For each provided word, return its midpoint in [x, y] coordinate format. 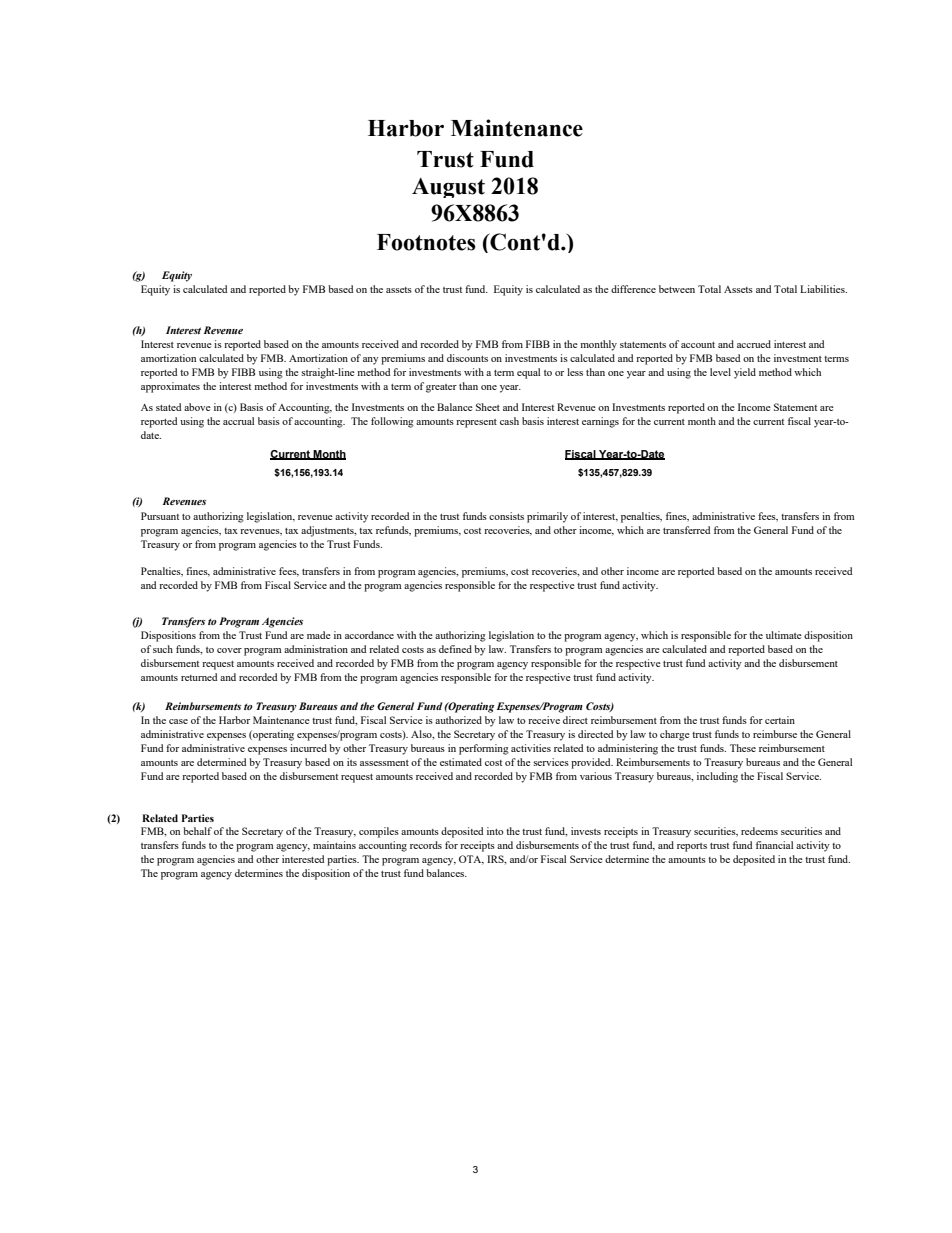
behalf [197, 831]
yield [745, 373]
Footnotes [426, 242]
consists [506, 516]
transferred [686, 530]
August [448, 188]
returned [199, 677]
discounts [467, 358]
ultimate [784, 635]
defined [455, 649]
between [677, 289]
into [495, 831]
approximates [170, 387]
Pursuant [160, 516]
